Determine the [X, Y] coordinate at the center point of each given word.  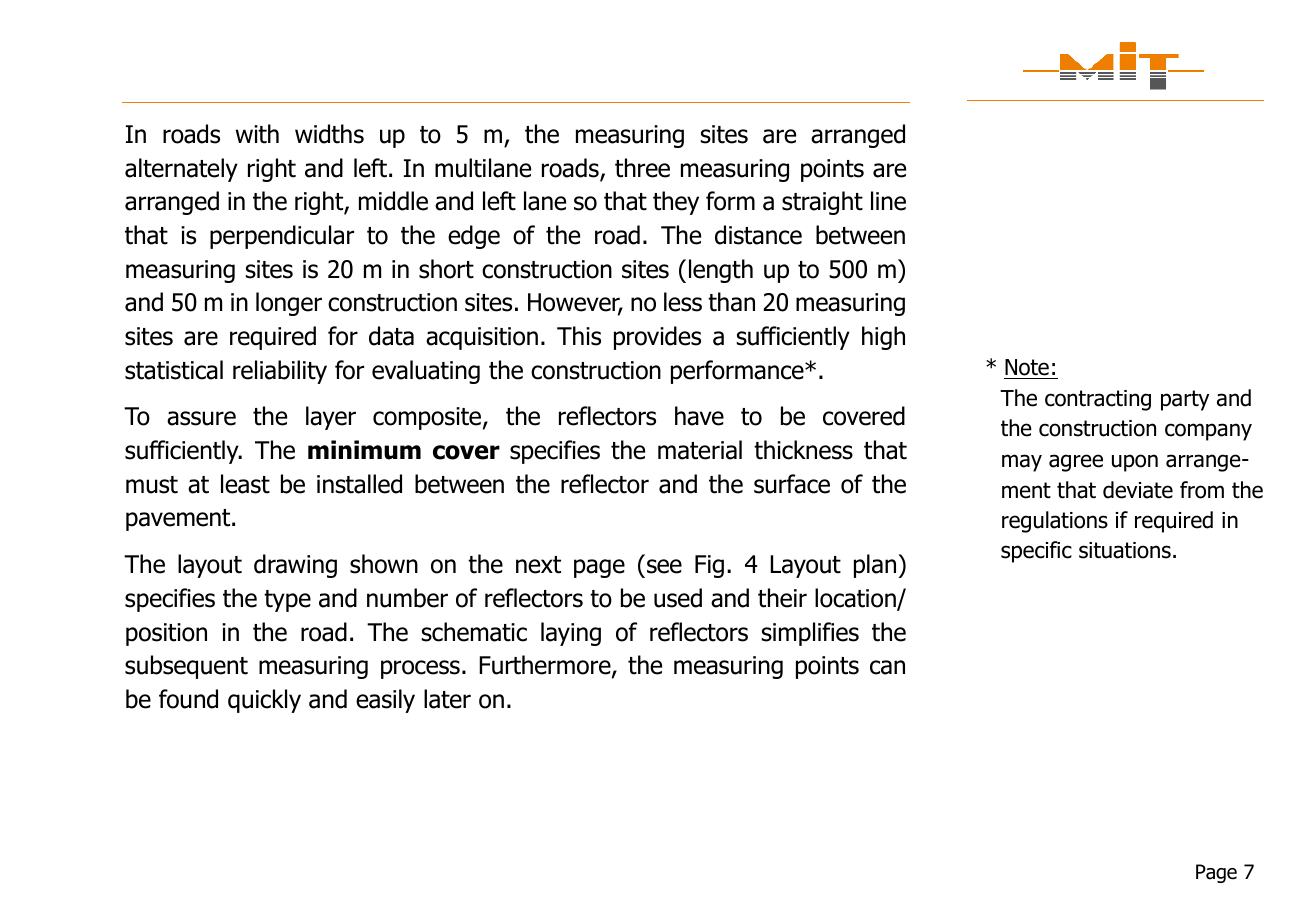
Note [1027, 367]
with [257, 134]
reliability [280, 372]
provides [657, 338]
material [700, 450]
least [245, 484]
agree [1076, 463]
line [888, 201]
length [721, 271]
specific [1036, 552]
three [642, 168]
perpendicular [282, 237]
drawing [295, 566]
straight [822, 203]
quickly [264, 701]
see [664, 566]
